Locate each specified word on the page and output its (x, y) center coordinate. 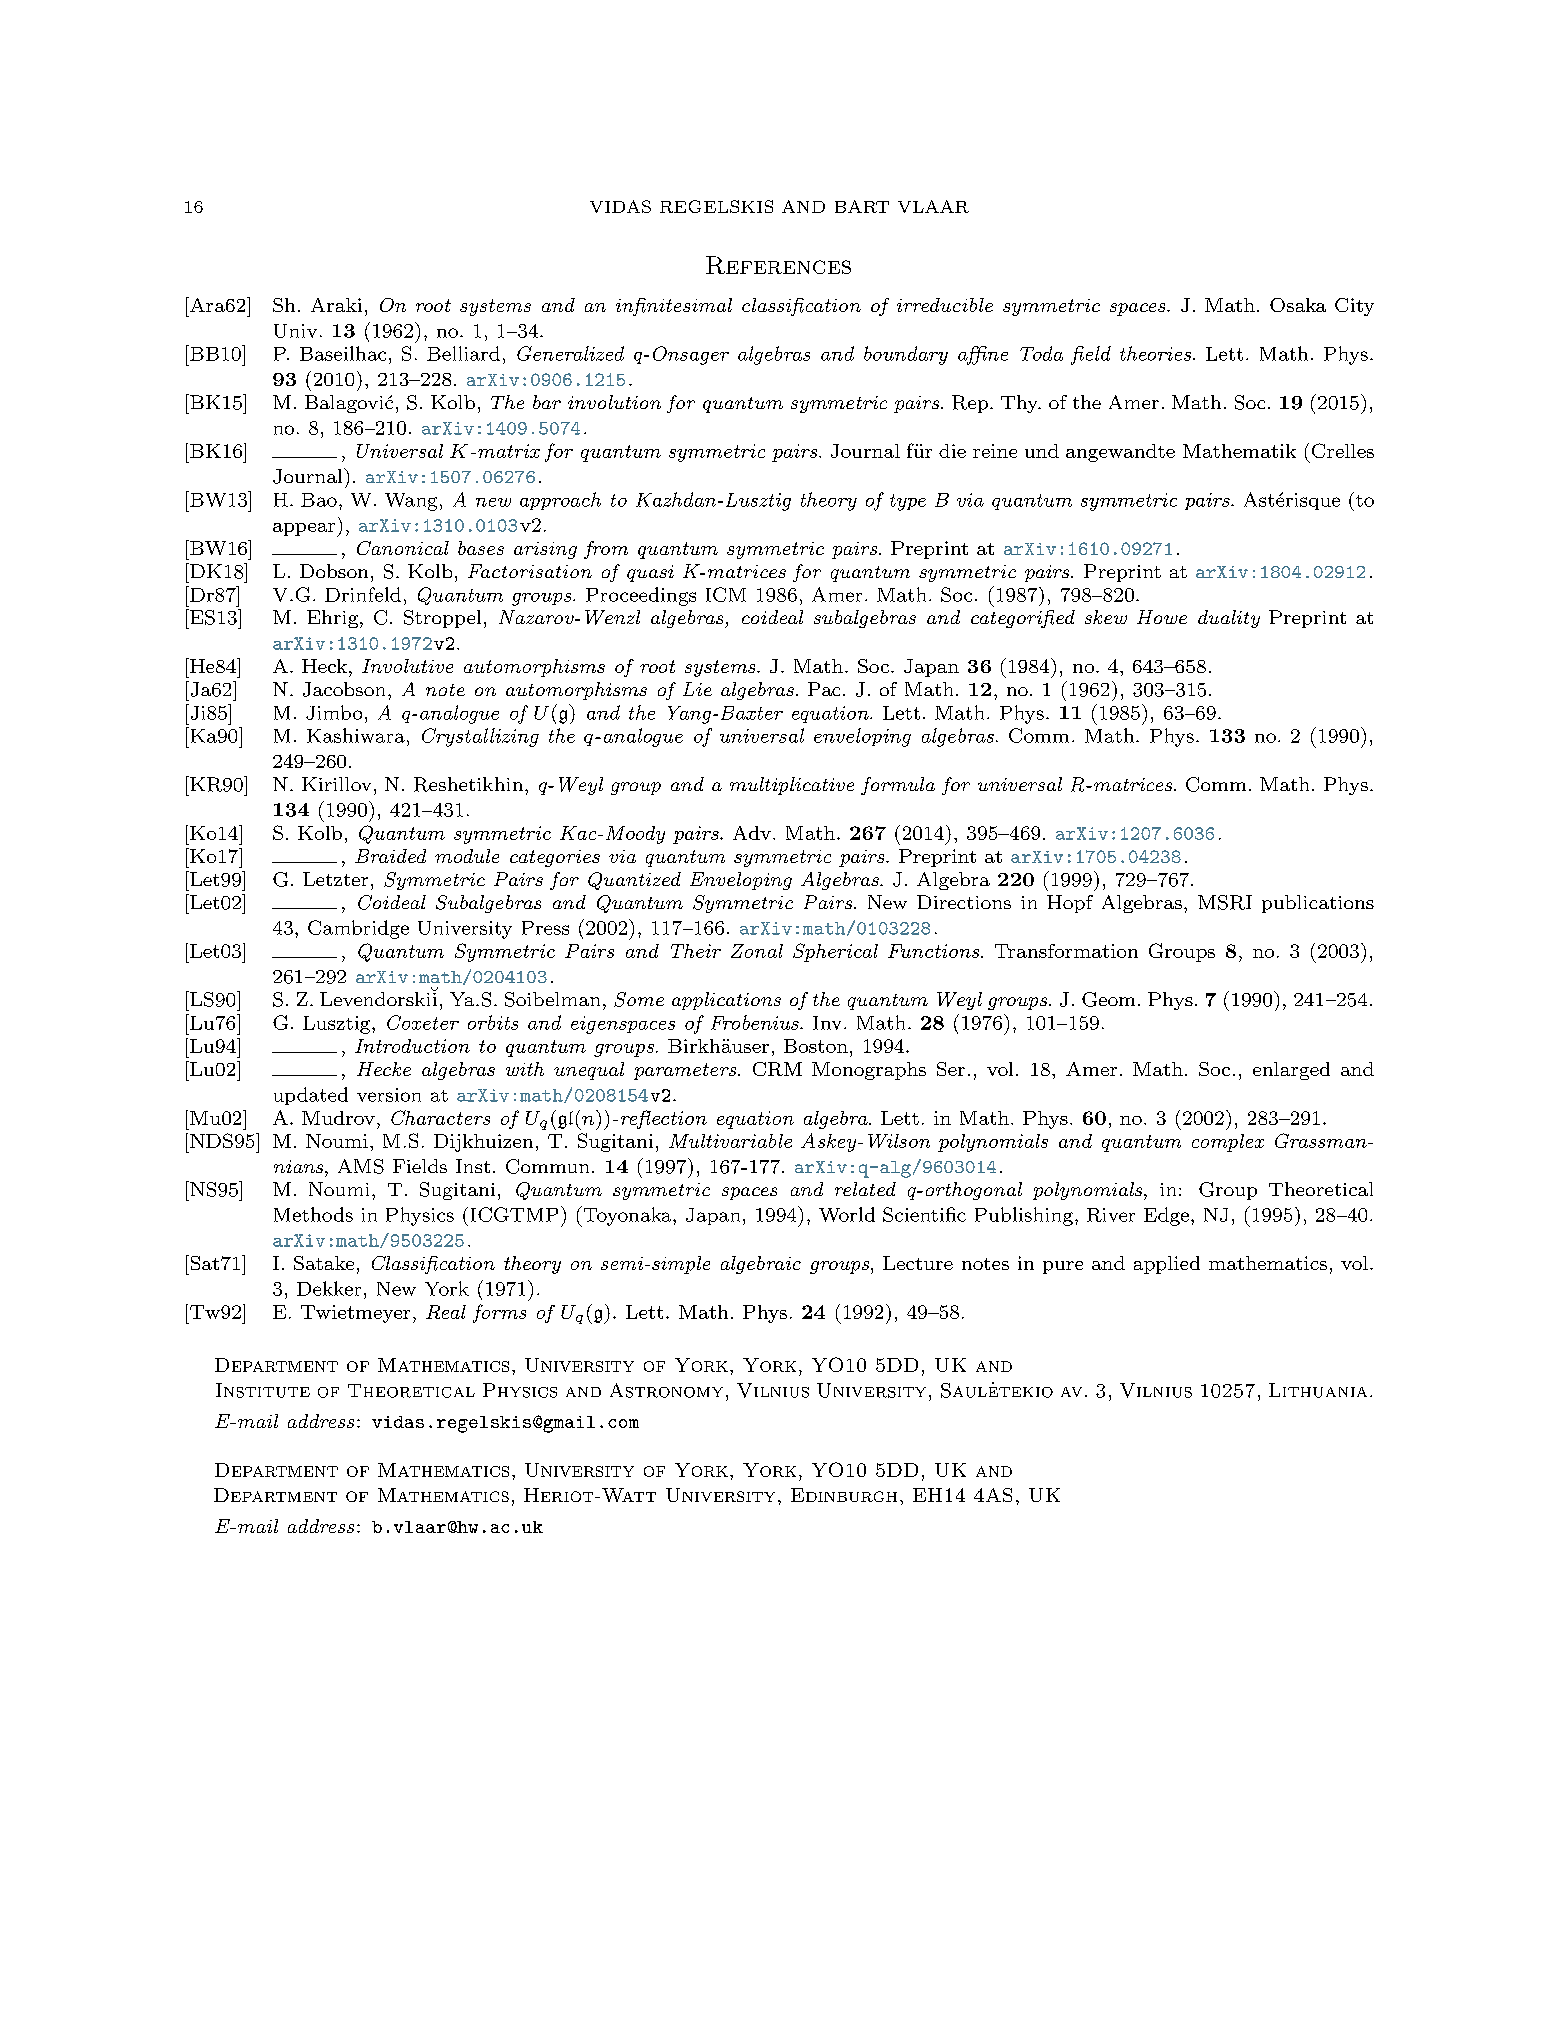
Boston (816, 1046)
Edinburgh (844, 1495)
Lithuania (1318, 1390)
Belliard (463, 353)
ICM (726, 594)
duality (1229, 619)
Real (446, 1312)
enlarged (1291, 1071)
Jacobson (344, 689)
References (778, 265)
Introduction (412, 1046)
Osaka (1298, 305)
